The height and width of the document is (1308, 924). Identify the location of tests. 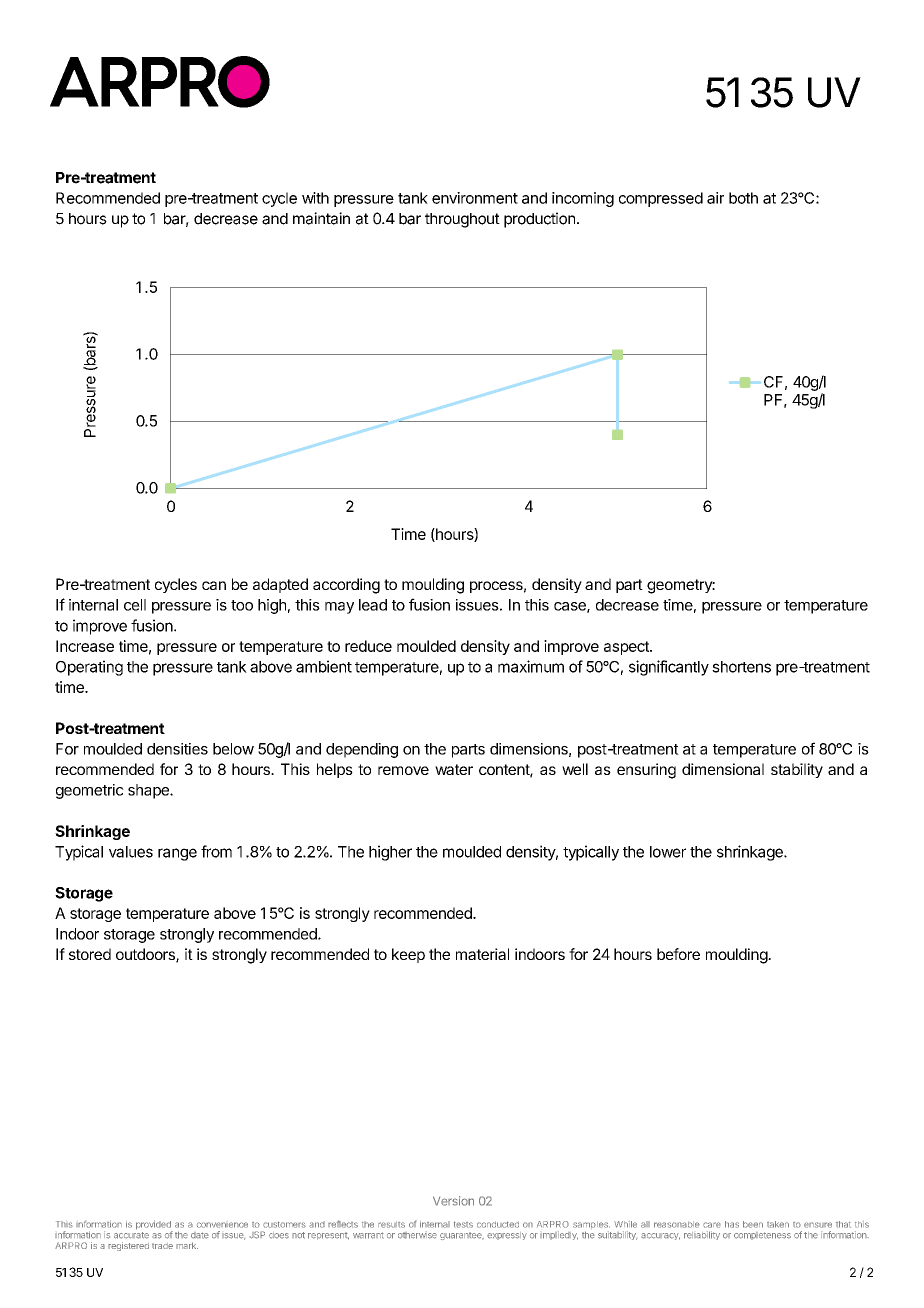
(463, 1224).
